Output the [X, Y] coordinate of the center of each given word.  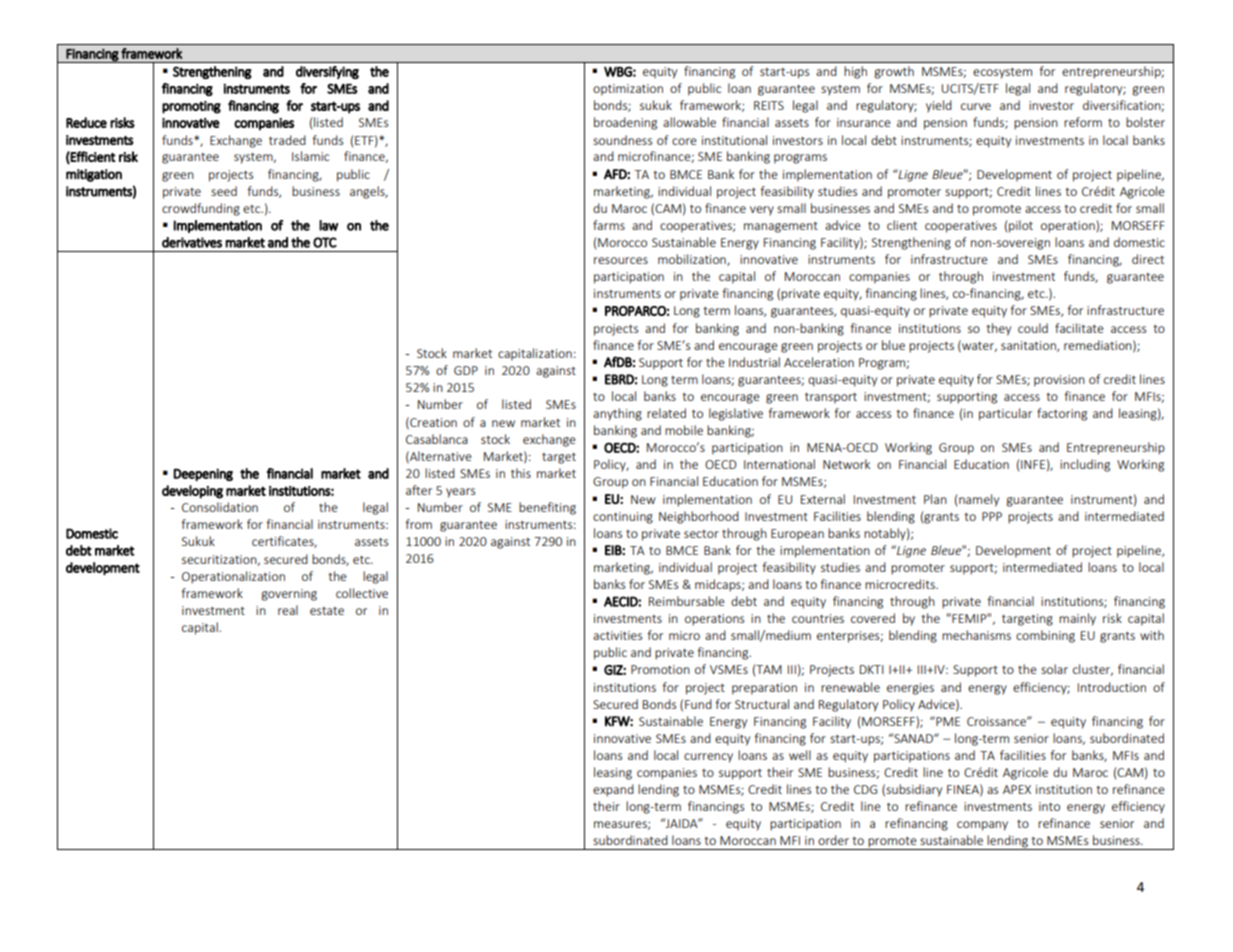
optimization [628, 90]
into [1049, 806]
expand [613, 790]
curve [976, 106]
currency [708, 758]
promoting [191, 107]
